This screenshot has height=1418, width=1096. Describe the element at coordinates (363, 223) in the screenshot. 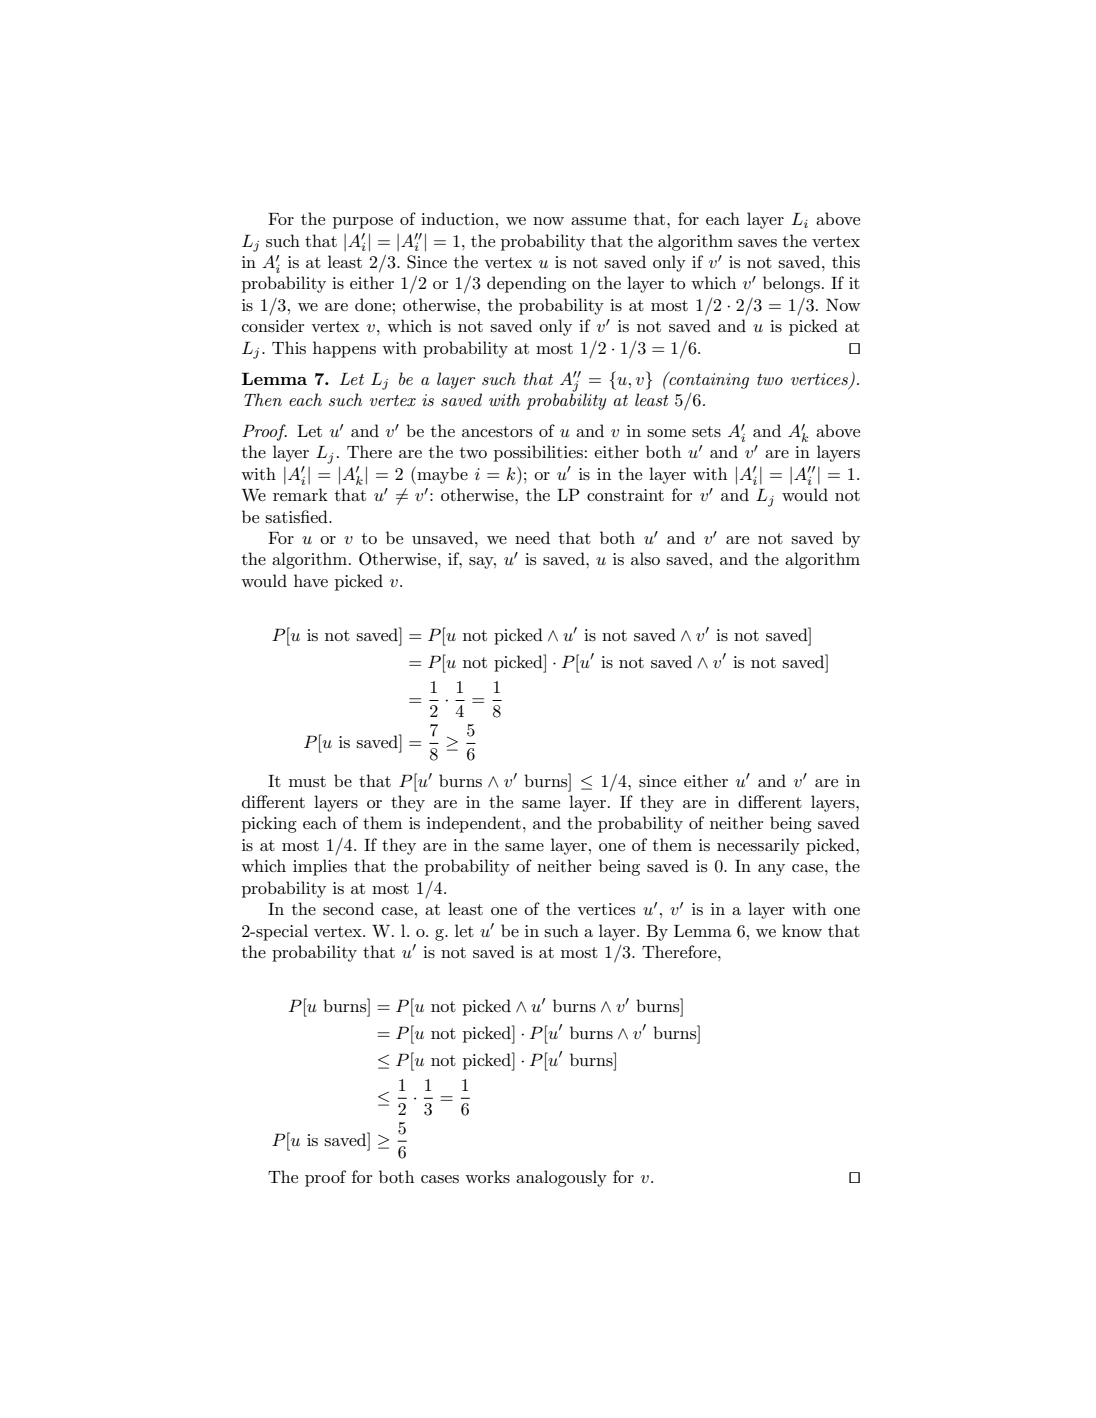

I see `purpose` at that location.
